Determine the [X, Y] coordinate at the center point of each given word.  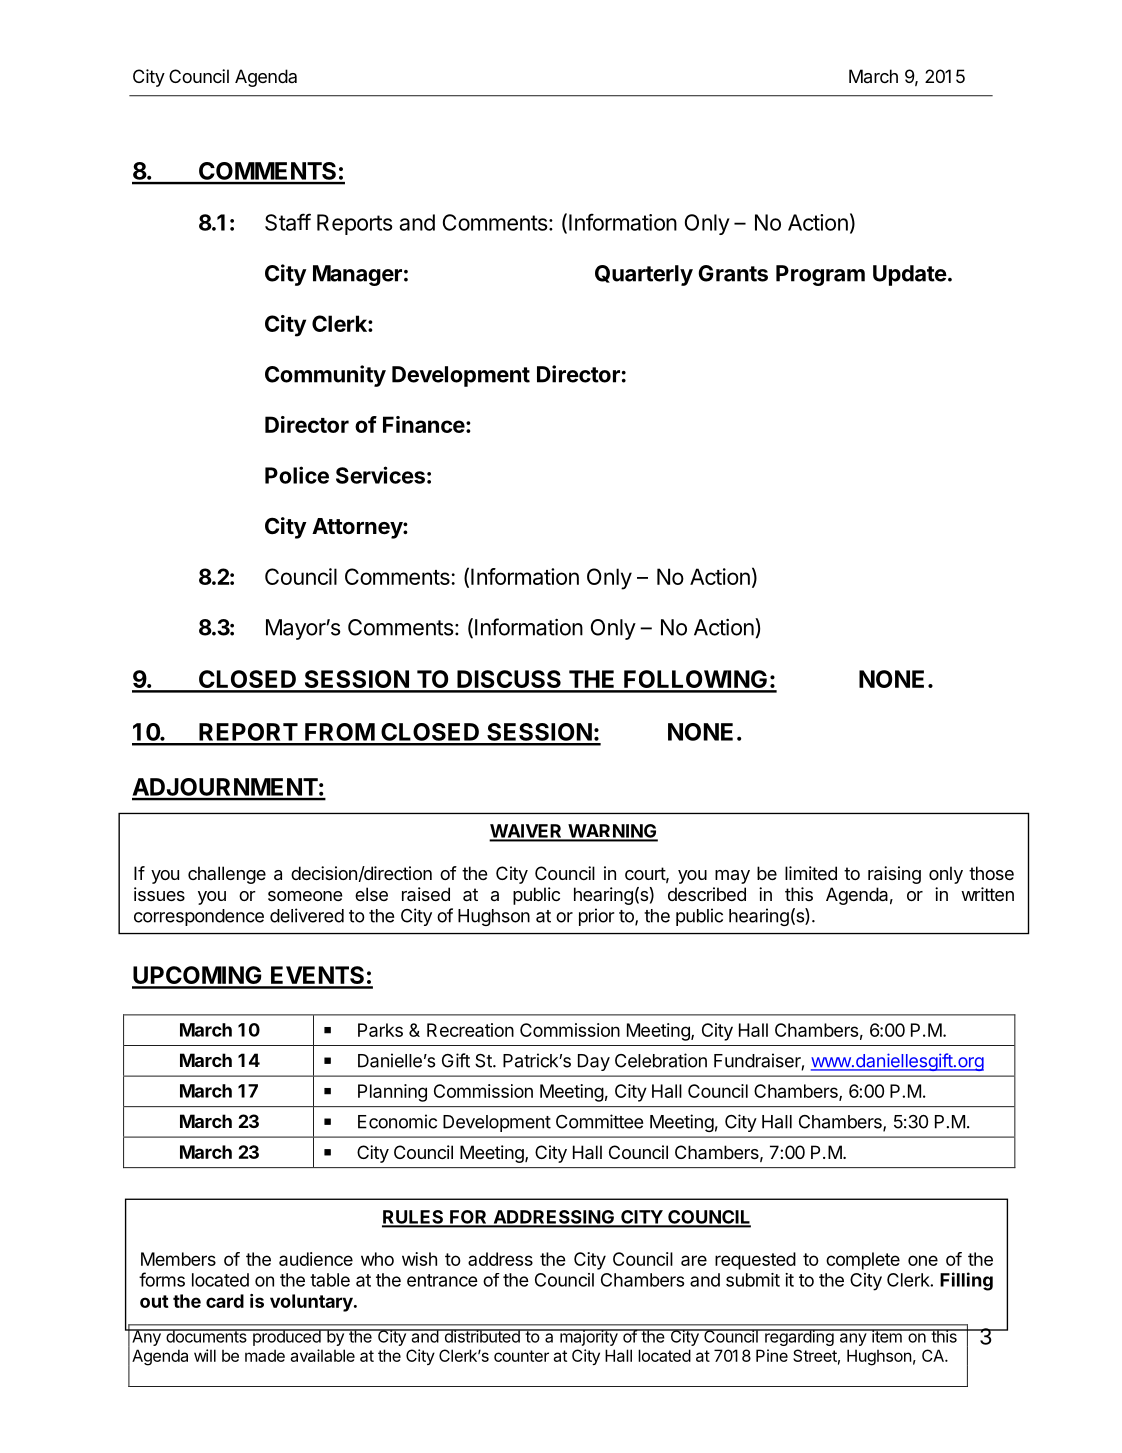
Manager [357, 275]
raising [894, 875]
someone [305, 896]
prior [596, 917]
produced [286, 1337]
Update [910, 275]
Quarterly [644, 275]
